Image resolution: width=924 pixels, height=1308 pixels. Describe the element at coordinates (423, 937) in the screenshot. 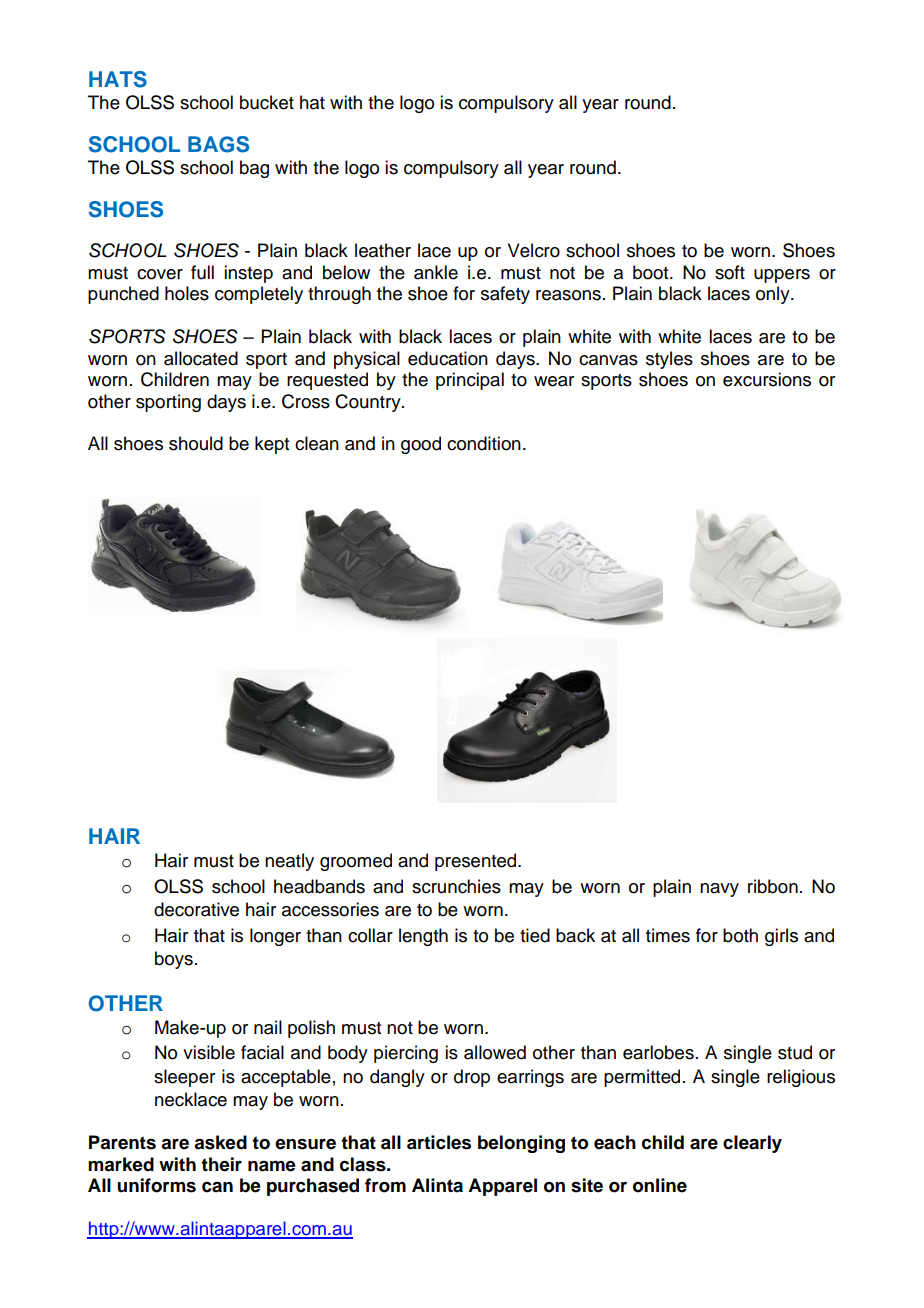

I see `length` at that location.
